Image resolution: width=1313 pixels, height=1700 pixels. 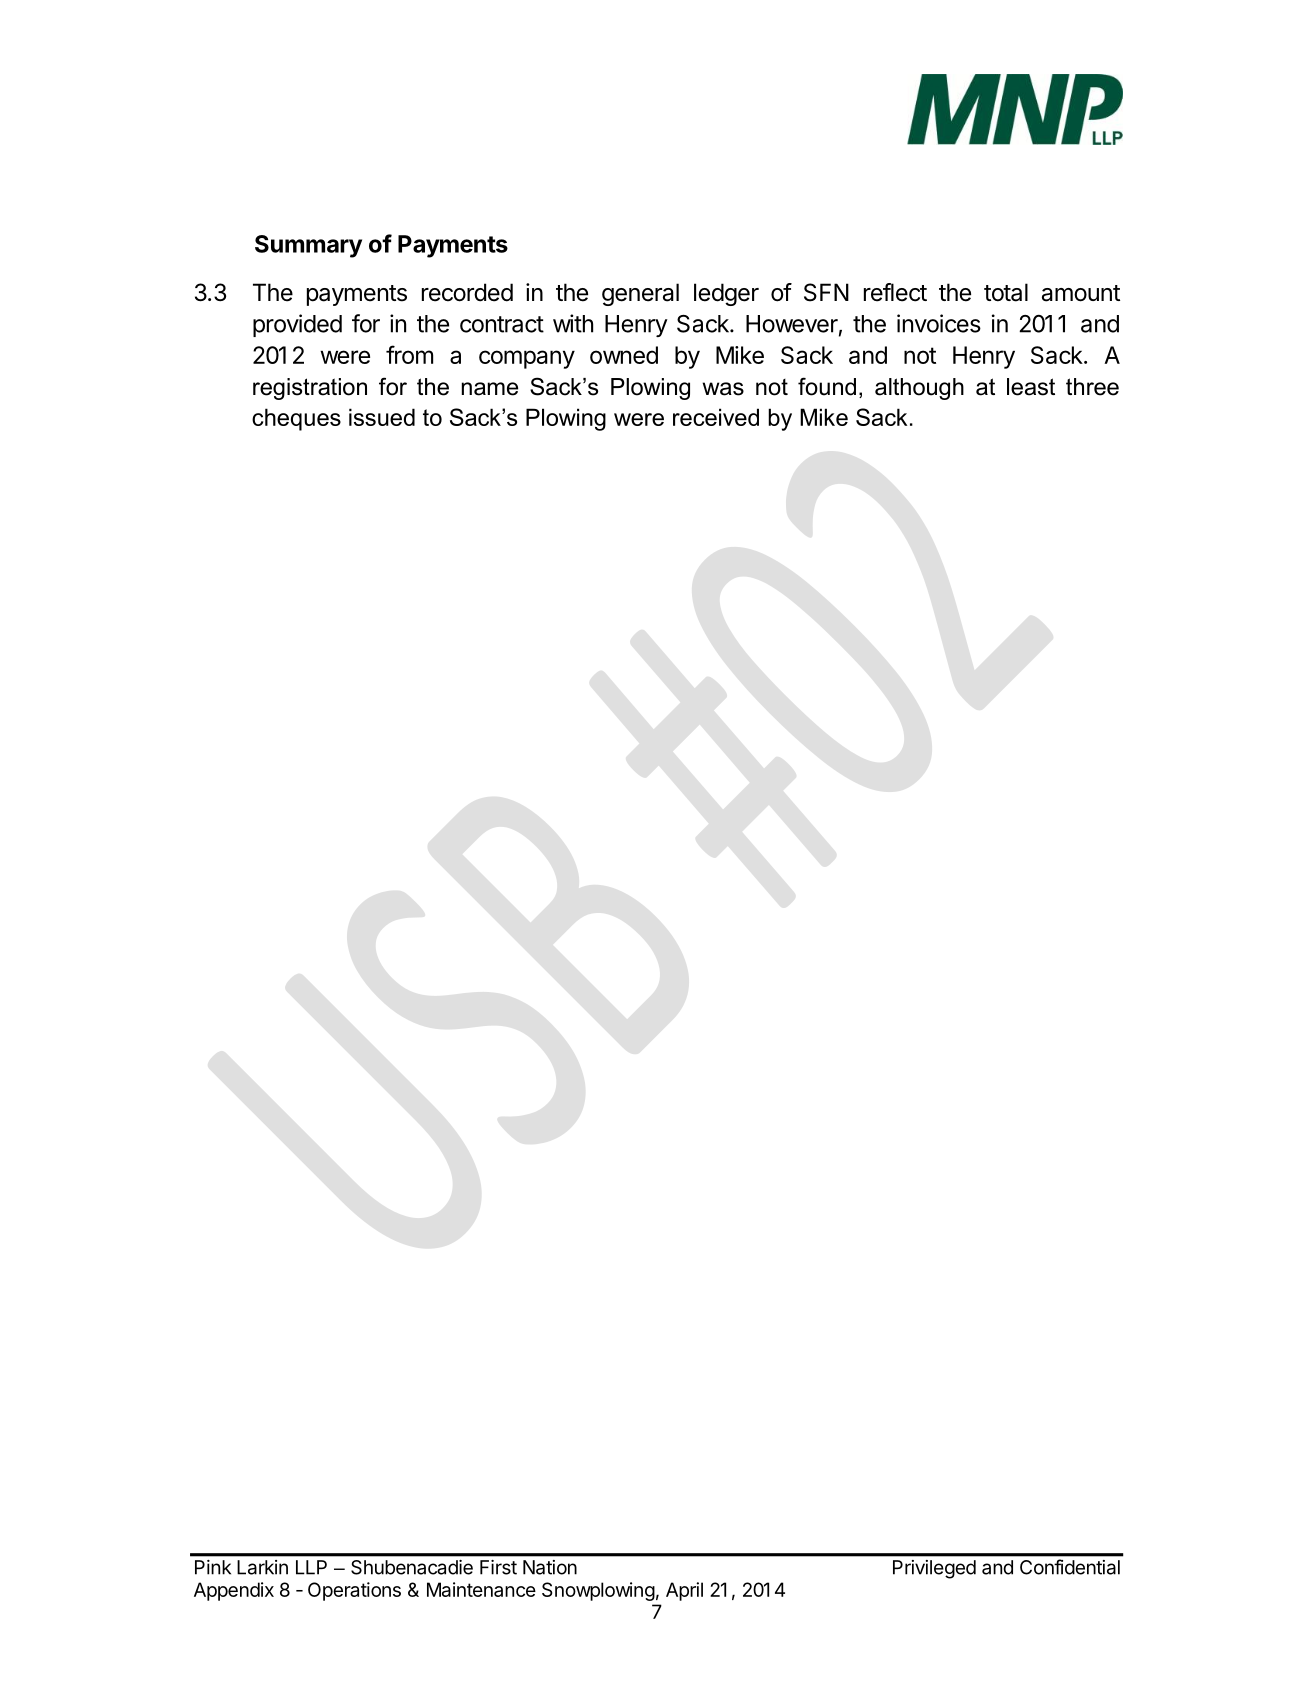 What do you see at coordinates (716, 417) in the screenshot?
I see `received` at bounding box center [716, 417].
